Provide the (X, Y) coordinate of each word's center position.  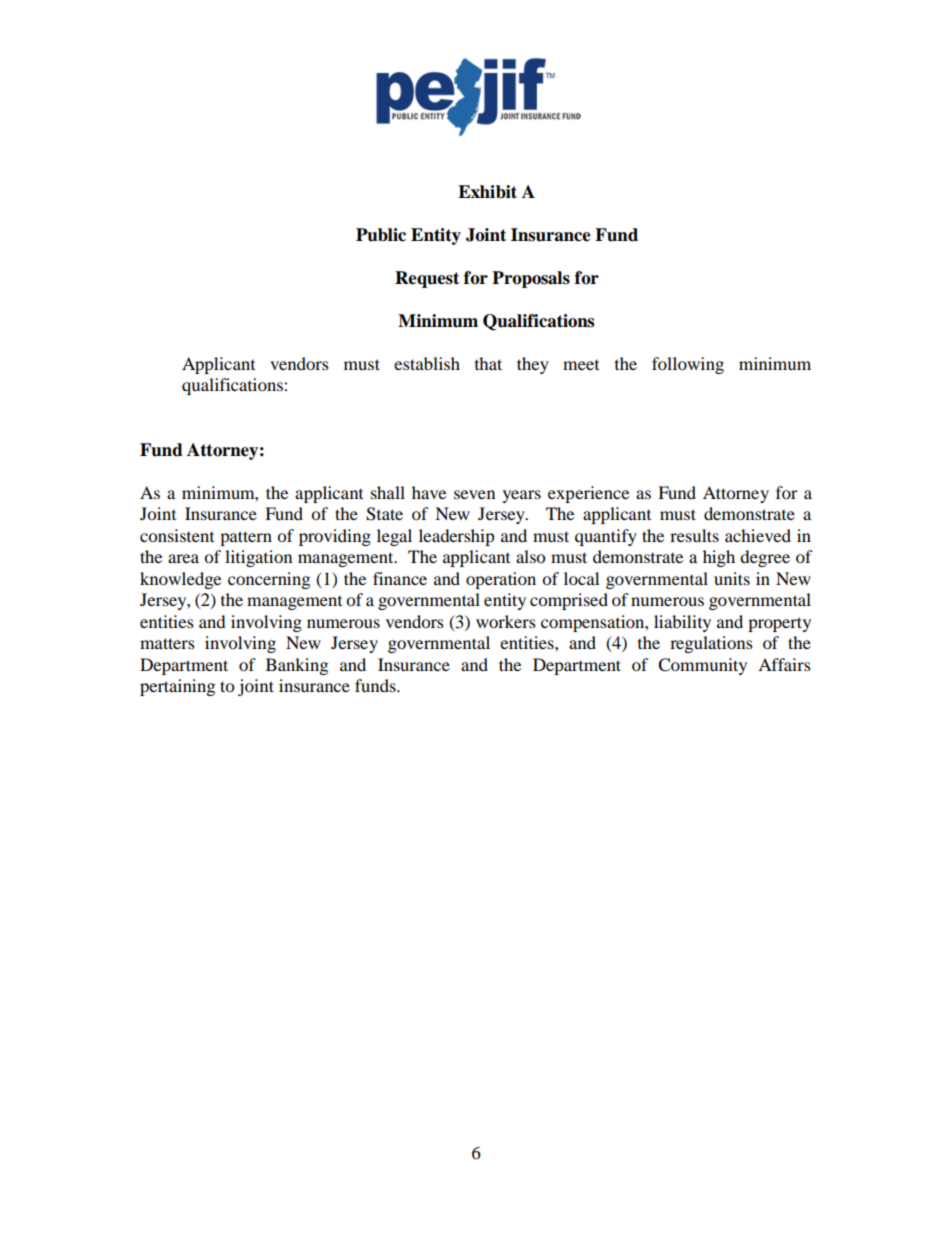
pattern (246, 538)
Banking (297, 666)
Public (381, 235)
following (688, 365)
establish (427, 363)
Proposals (531, 279)
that (488, 363)
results (694, 535)
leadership (457, 537)
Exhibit (487, 192)
